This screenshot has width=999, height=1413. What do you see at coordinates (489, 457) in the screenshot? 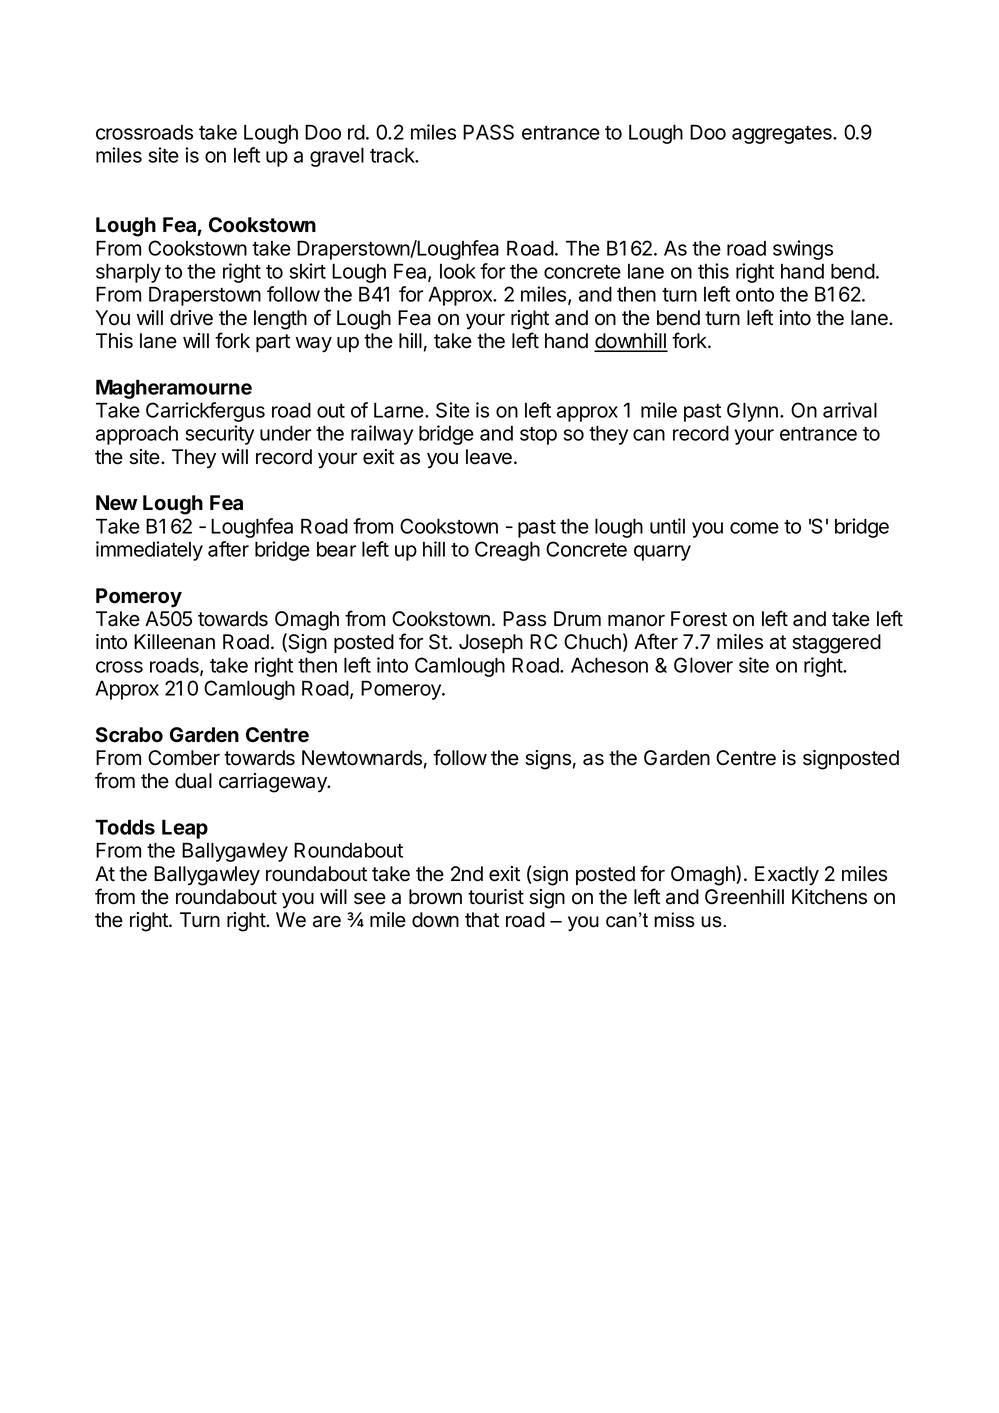
I see `leave` at bounding box center [489, 457].
